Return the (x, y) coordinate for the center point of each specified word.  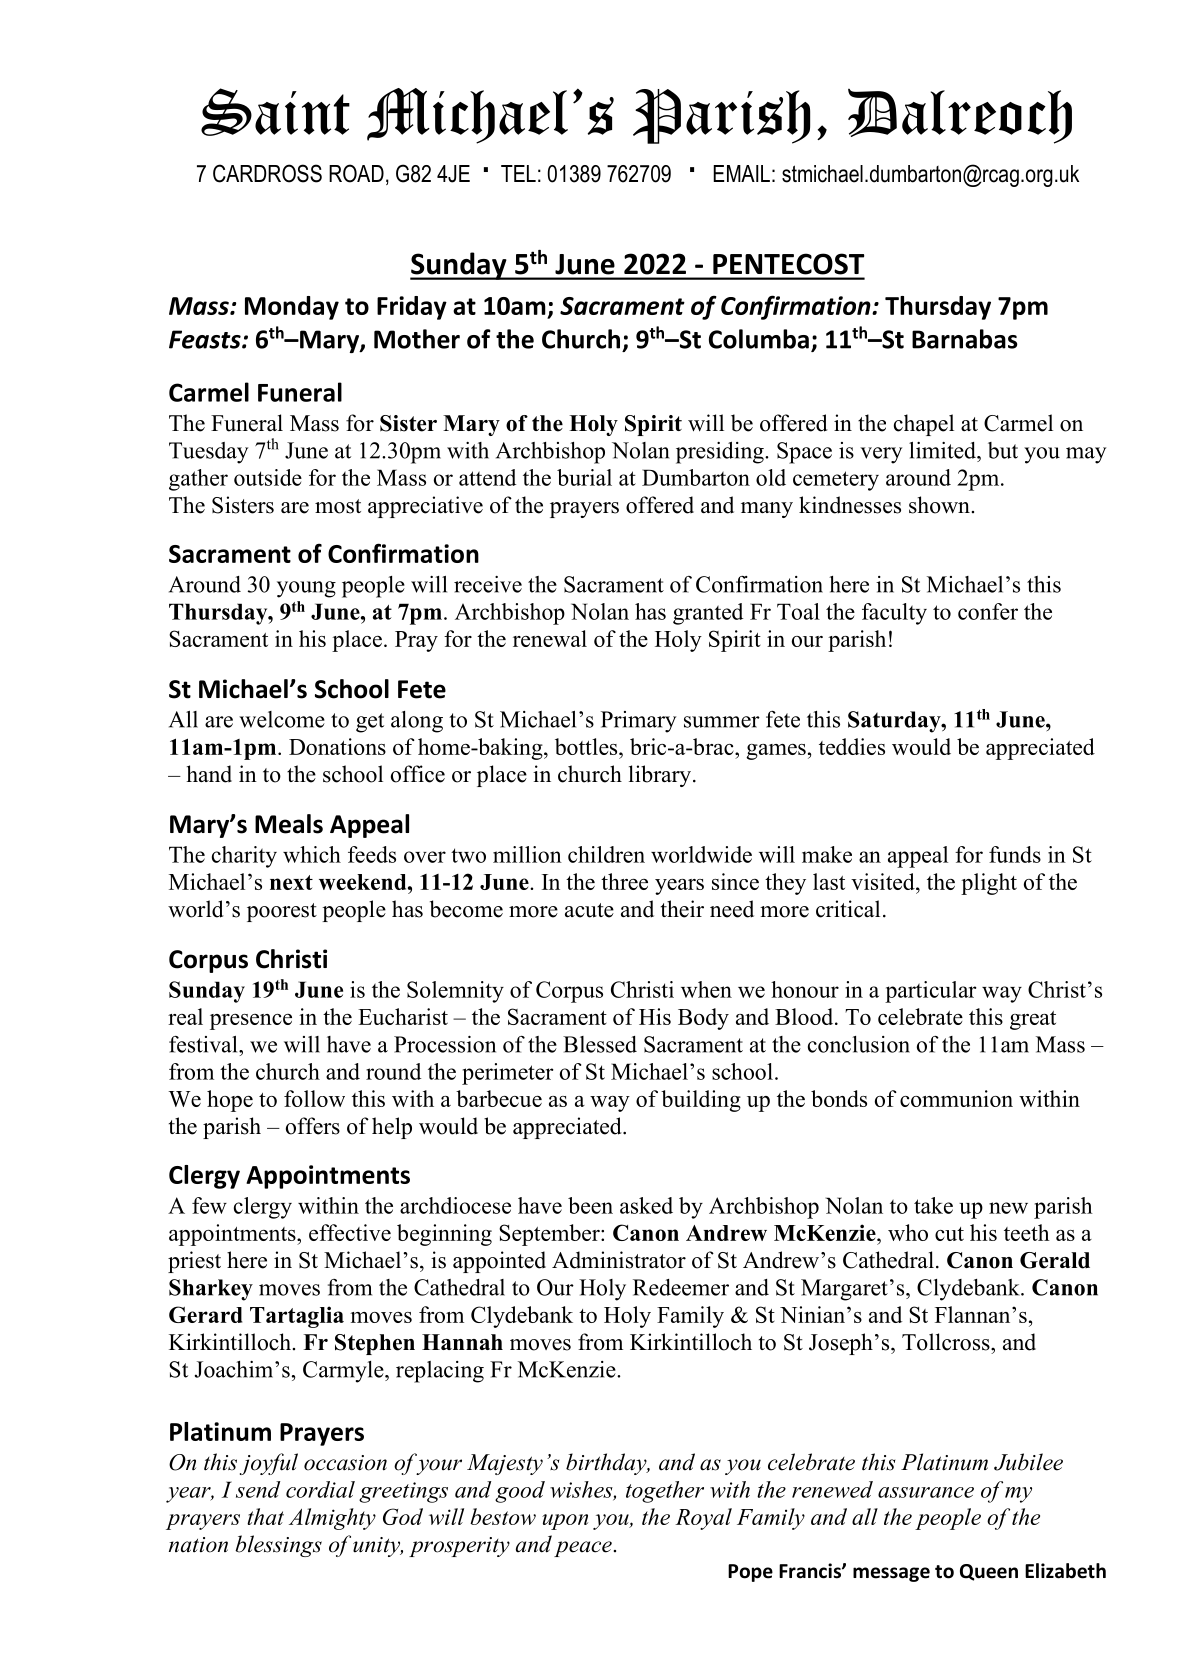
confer (988, 611)
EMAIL (741, 173)
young (306, 589)
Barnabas (965, 339)
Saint (275, 112)
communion (956, 1098)
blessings (278, 1546)
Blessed (600, 1044)
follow (314, 1098)
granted (708, 614)
